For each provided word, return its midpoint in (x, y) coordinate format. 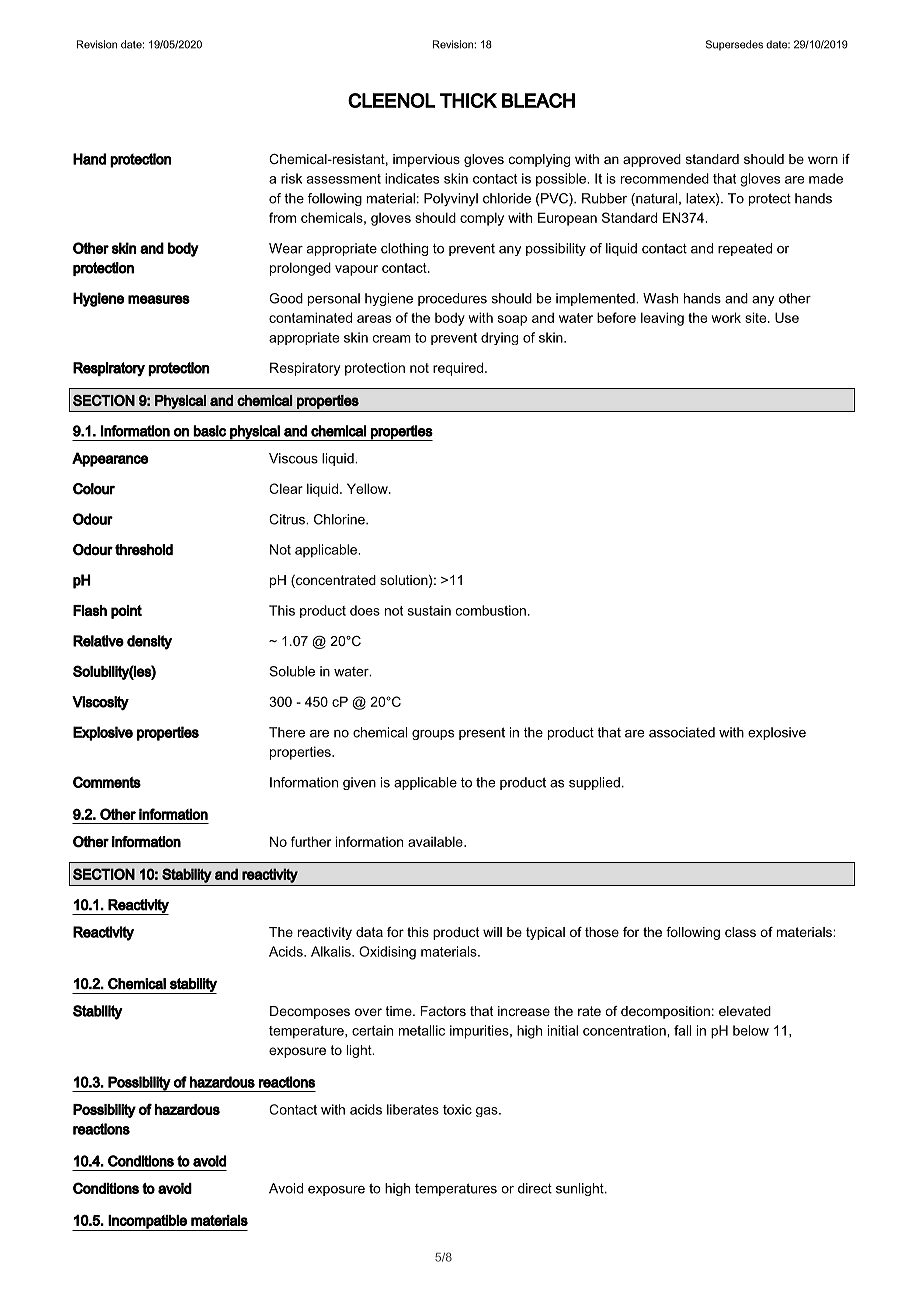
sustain (429, 610)
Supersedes (734, 45)
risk (291, 178)
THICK (468, 100)
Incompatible (148, 1223)
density (149, 642)
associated (682, 732)
